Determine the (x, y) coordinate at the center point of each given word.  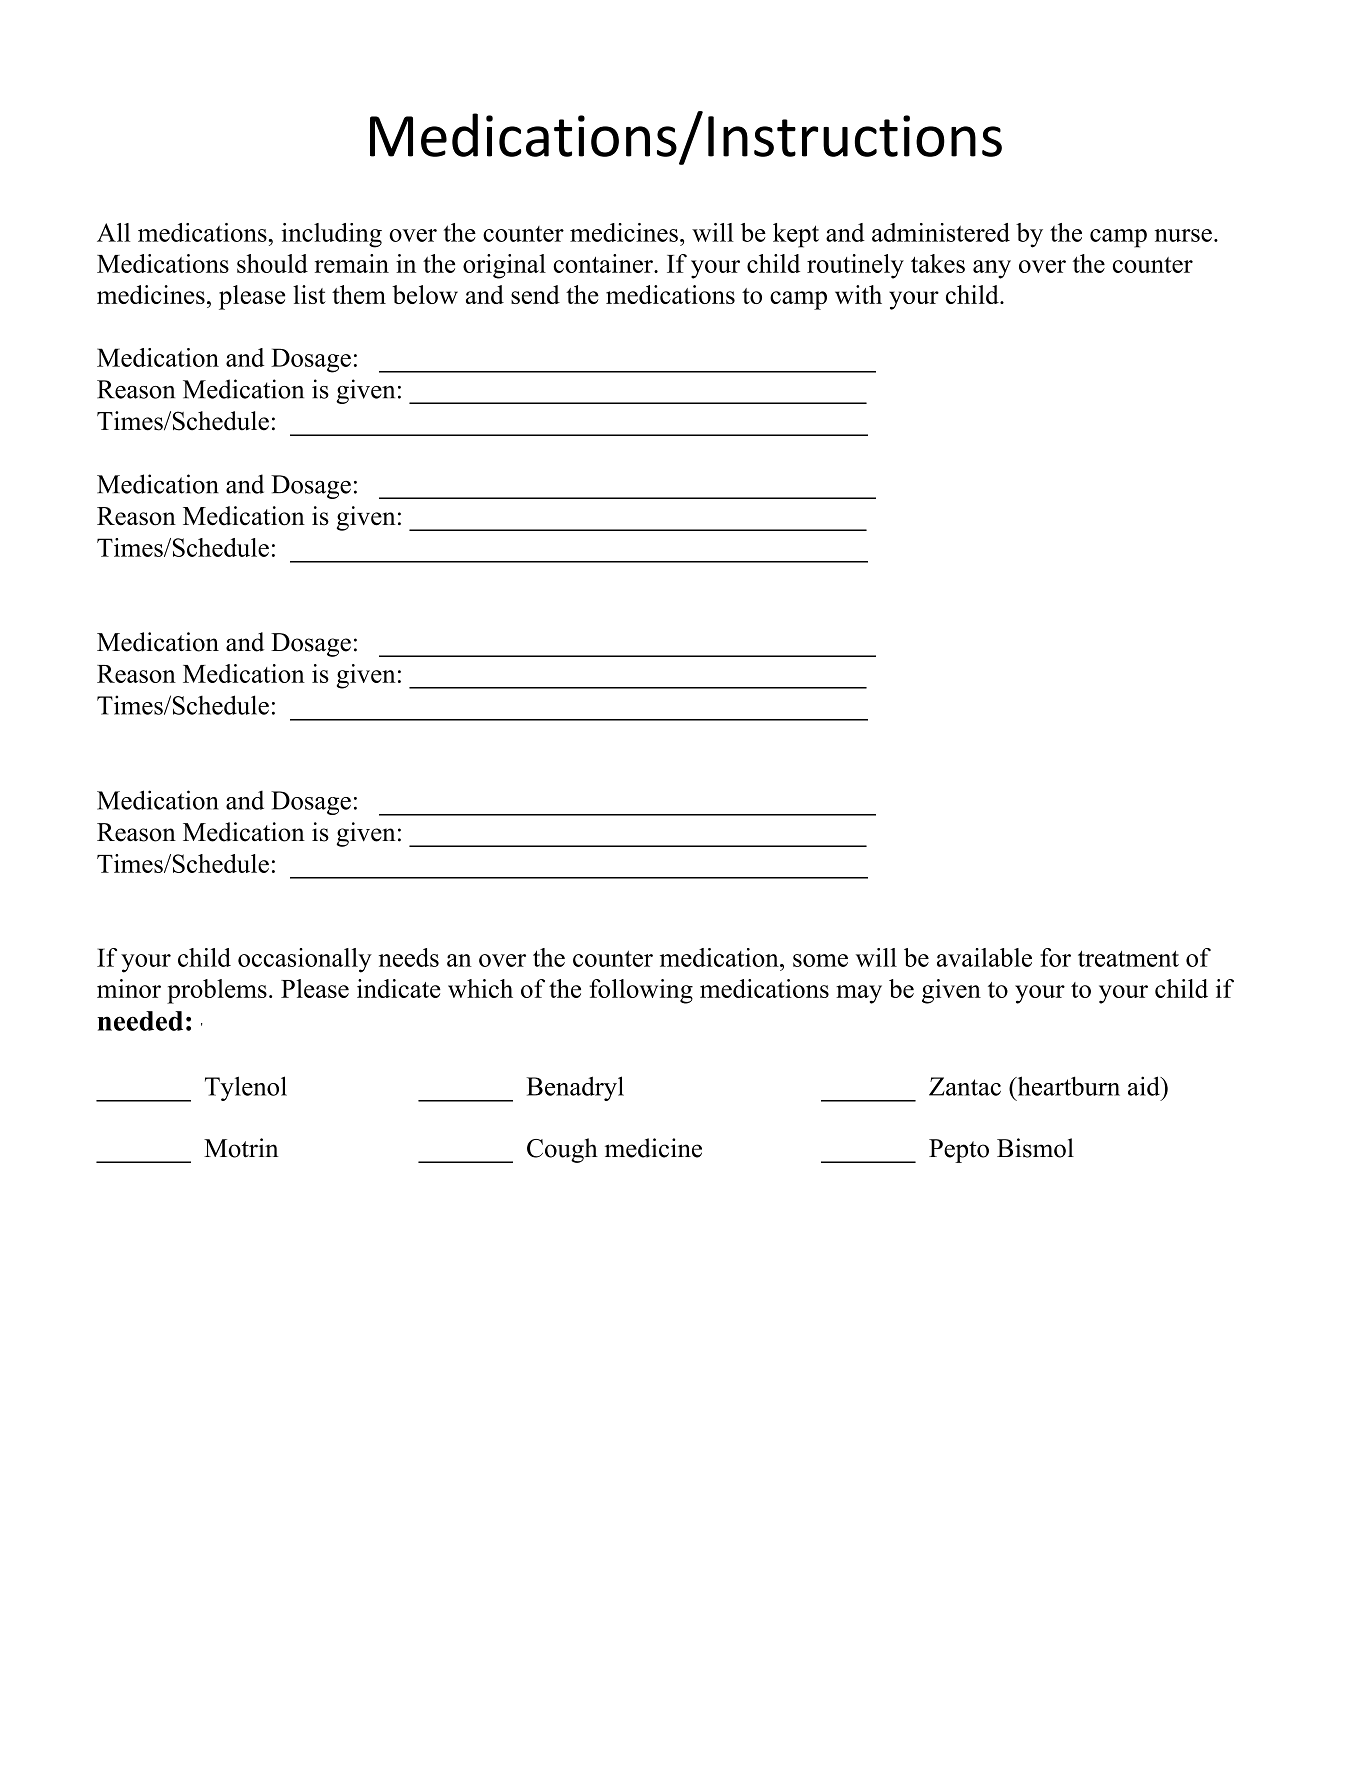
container (604, 263)
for (1055, 957)
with (858, 294)
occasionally (305, 960)
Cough (562, 1150)
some (820, 960)
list (309, 294)
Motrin (241, 1148)
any (992, 269)
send (535, 294)
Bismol (1035, 1148)
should (272, 263)
